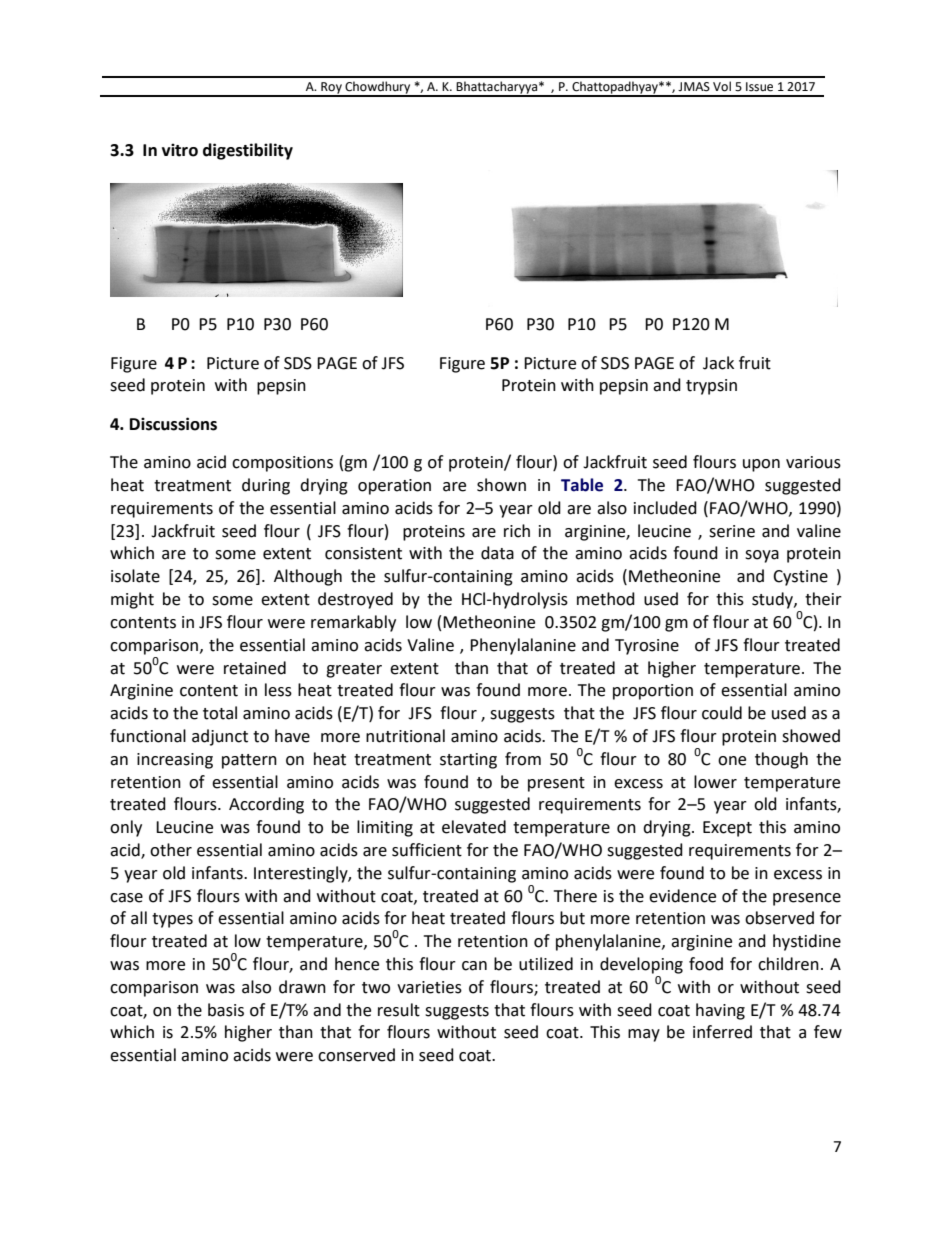 The height and width of the page is (1233, 952). Describe the element at coordinates (429, 987) in the page. I see `varieties` at that location.
